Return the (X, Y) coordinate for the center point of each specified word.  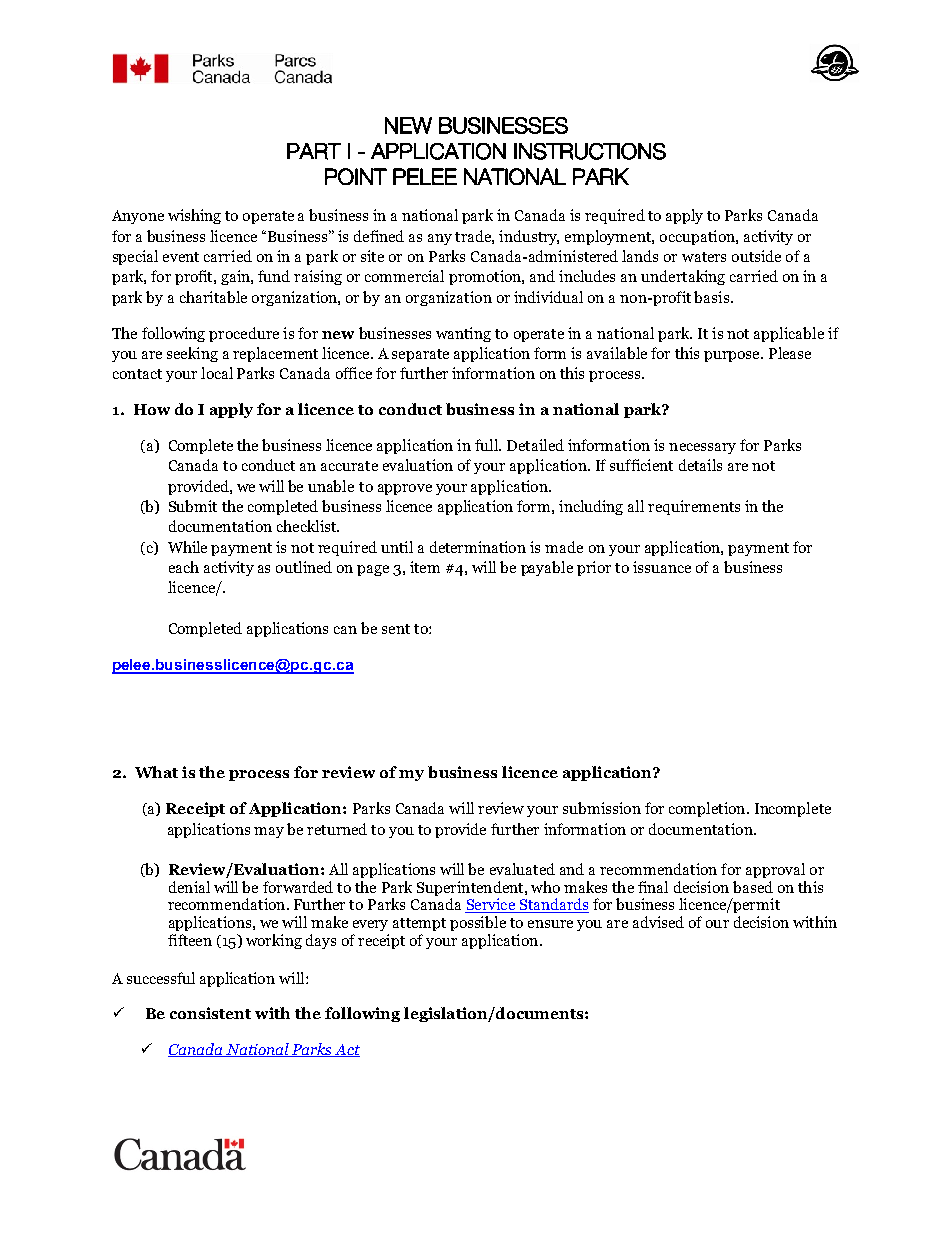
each (184, 567)
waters (704, 257)
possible (478, 923)
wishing (194, 216)
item (425, 567)
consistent (210, 1013)
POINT (356, 176)
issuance (662, 567)
